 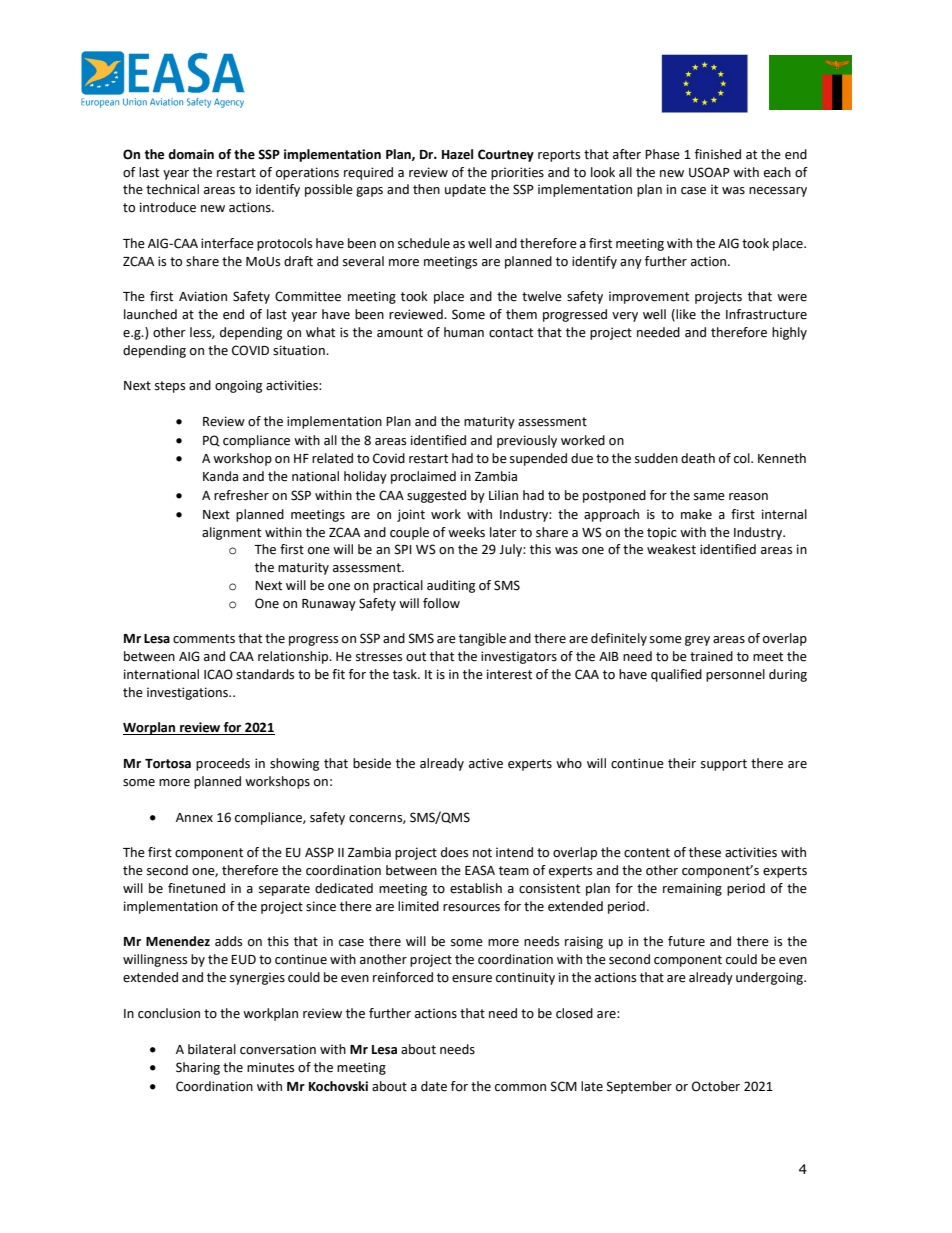 I want to click on tangible, so click(x=482, y=639).
